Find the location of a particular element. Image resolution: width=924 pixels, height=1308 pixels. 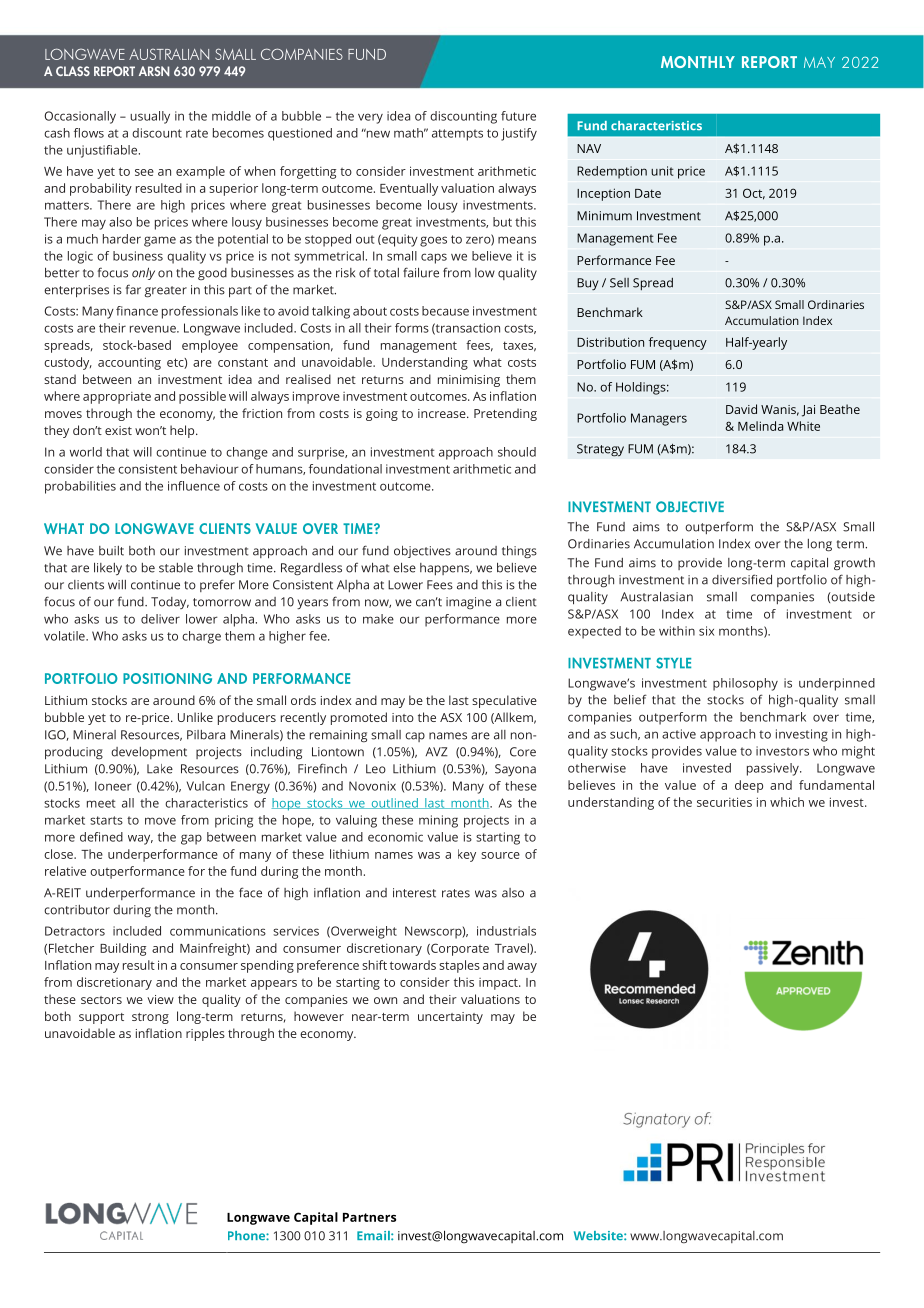

Melinda is located at coordinates (760, 426).
